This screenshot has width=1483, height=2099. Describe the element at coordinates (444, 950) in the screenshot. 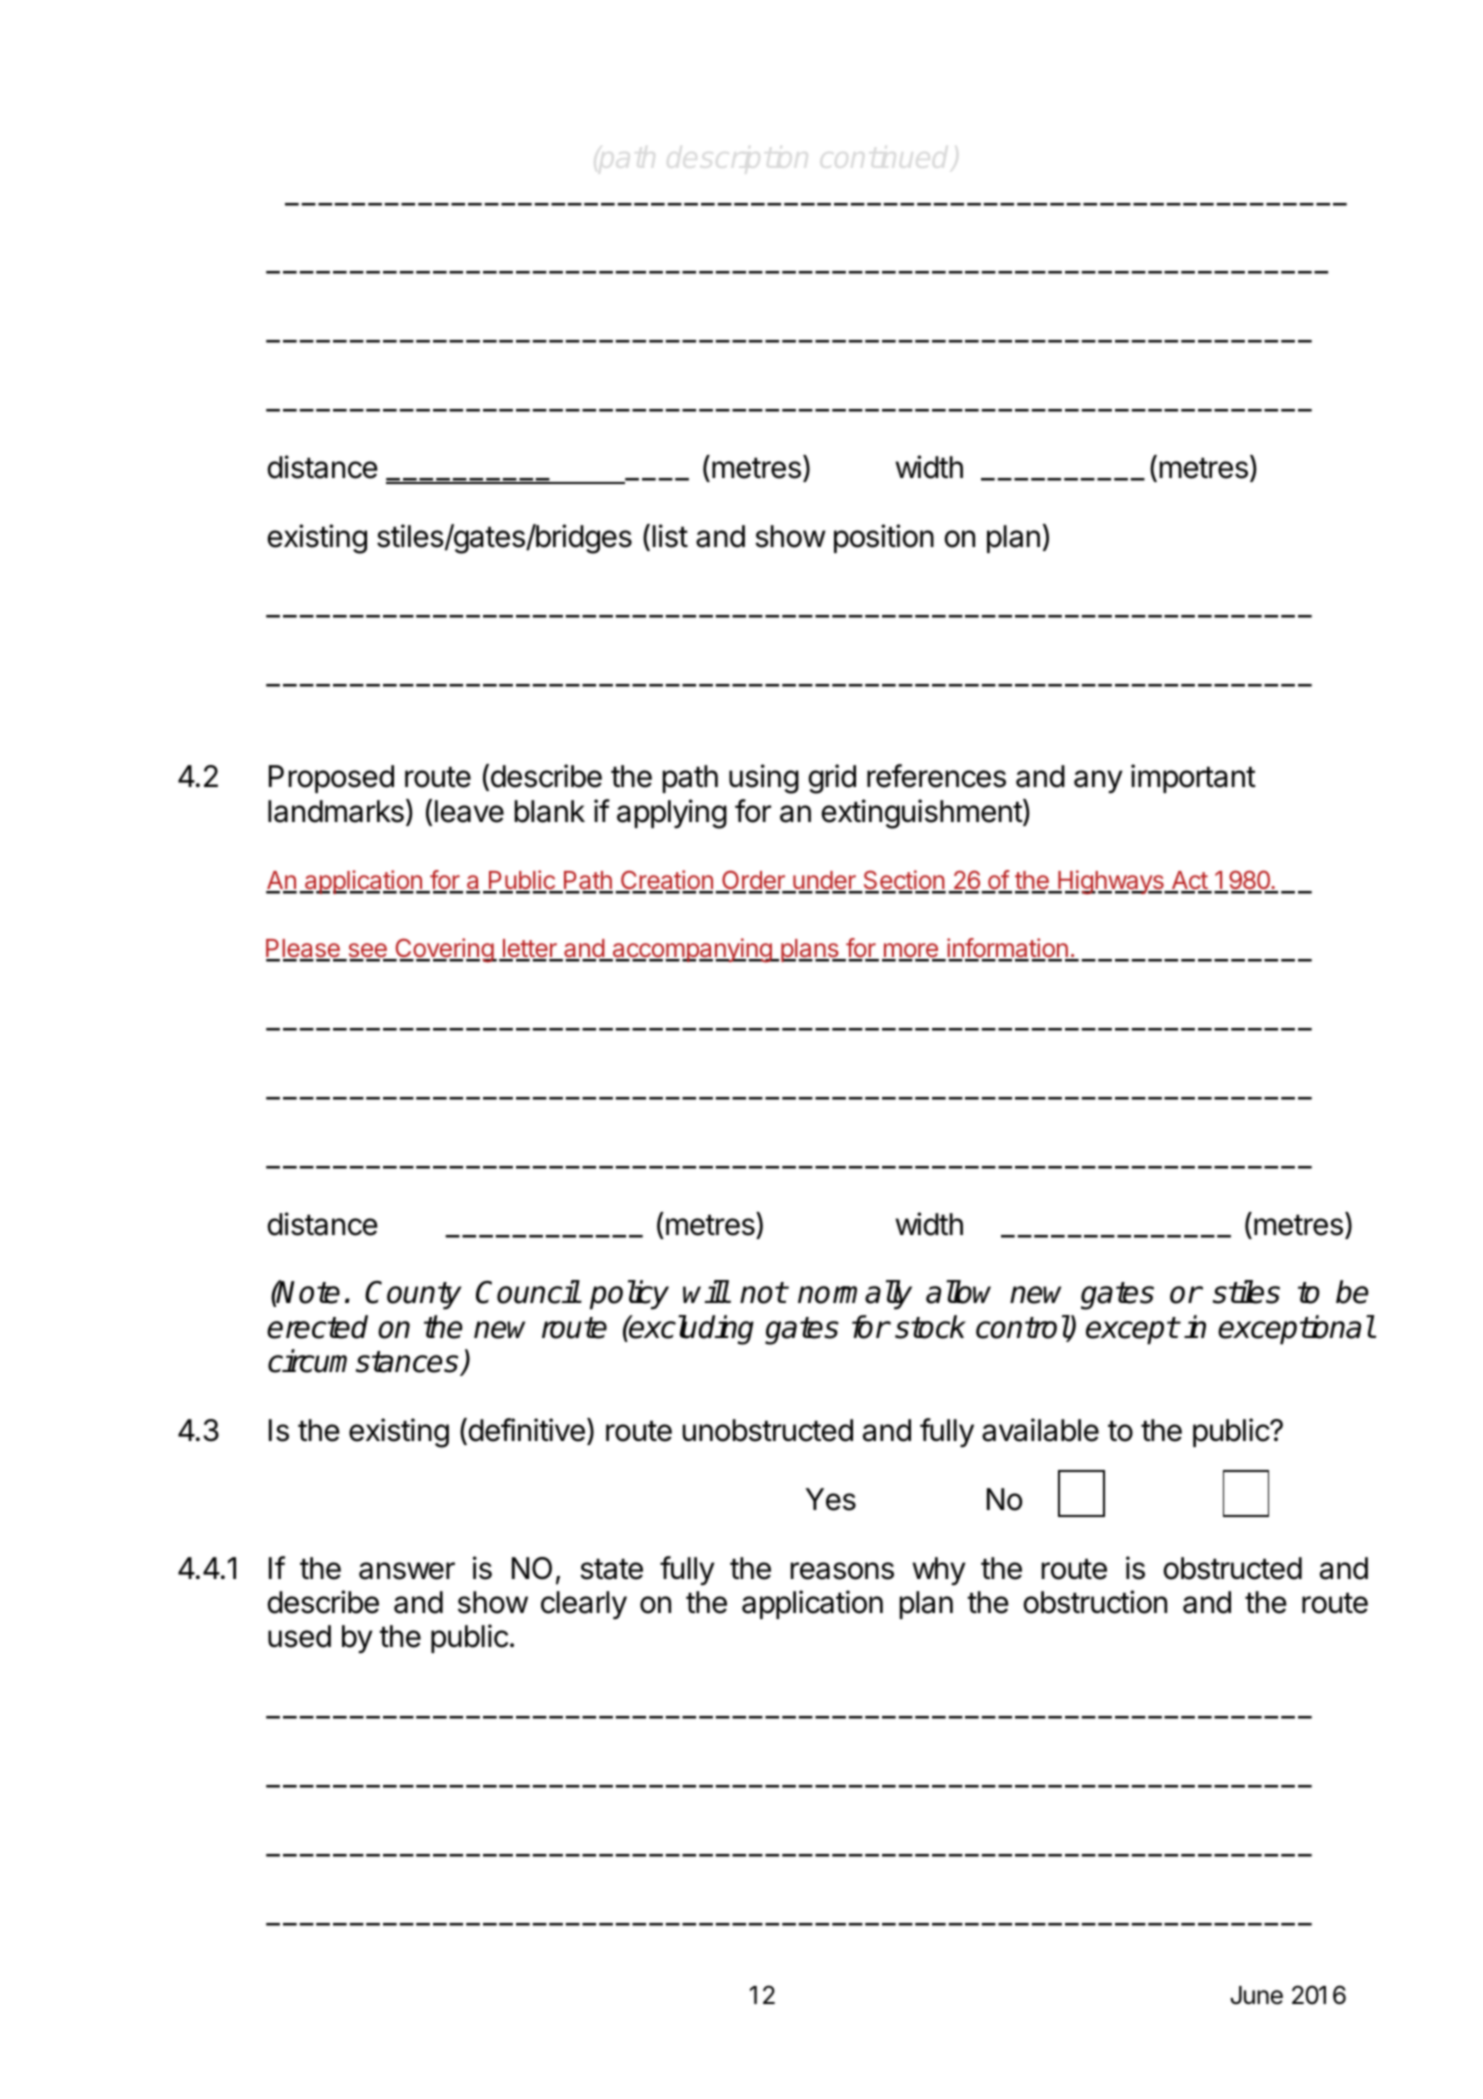

I see `Covering` at that location.
